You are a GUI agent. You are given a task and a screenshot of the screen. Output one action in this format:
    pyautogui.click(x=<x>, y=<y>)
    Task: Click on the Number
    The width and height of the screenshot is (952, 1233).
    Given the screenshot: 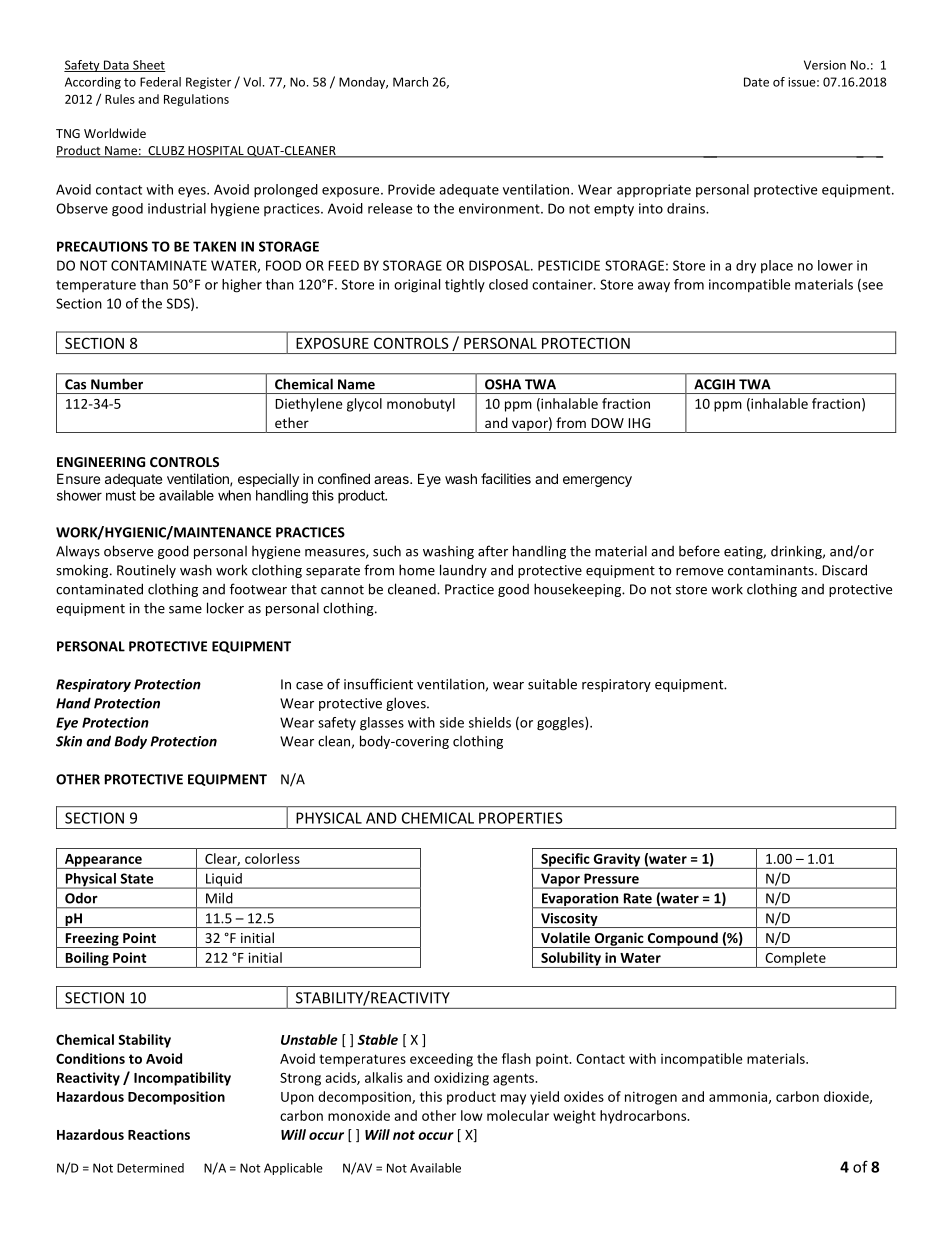 What is the action you would take?
    pyautogui.click(x=117, y=384)
